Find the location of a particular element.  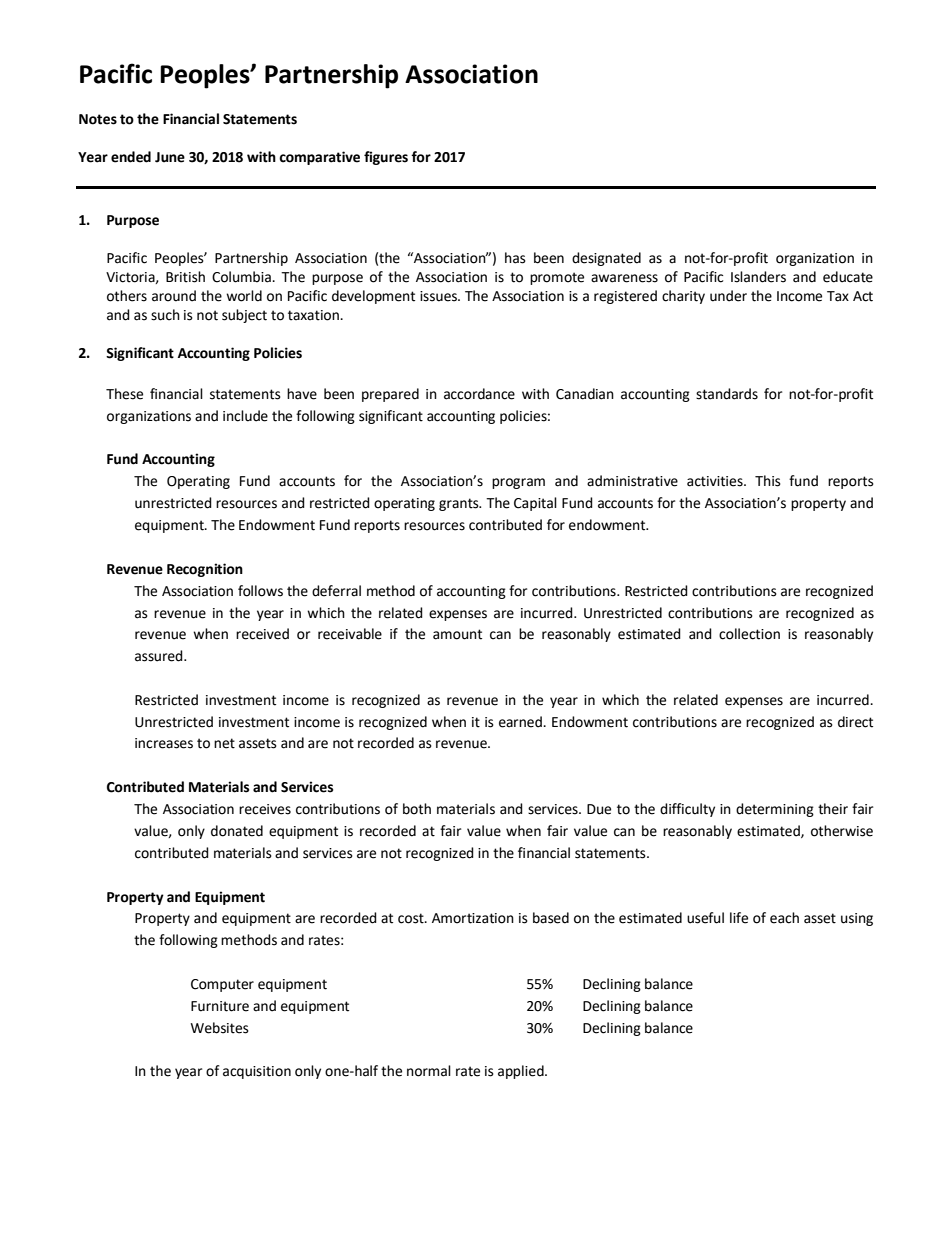

Islanders is located at coordinates (758, 277).
